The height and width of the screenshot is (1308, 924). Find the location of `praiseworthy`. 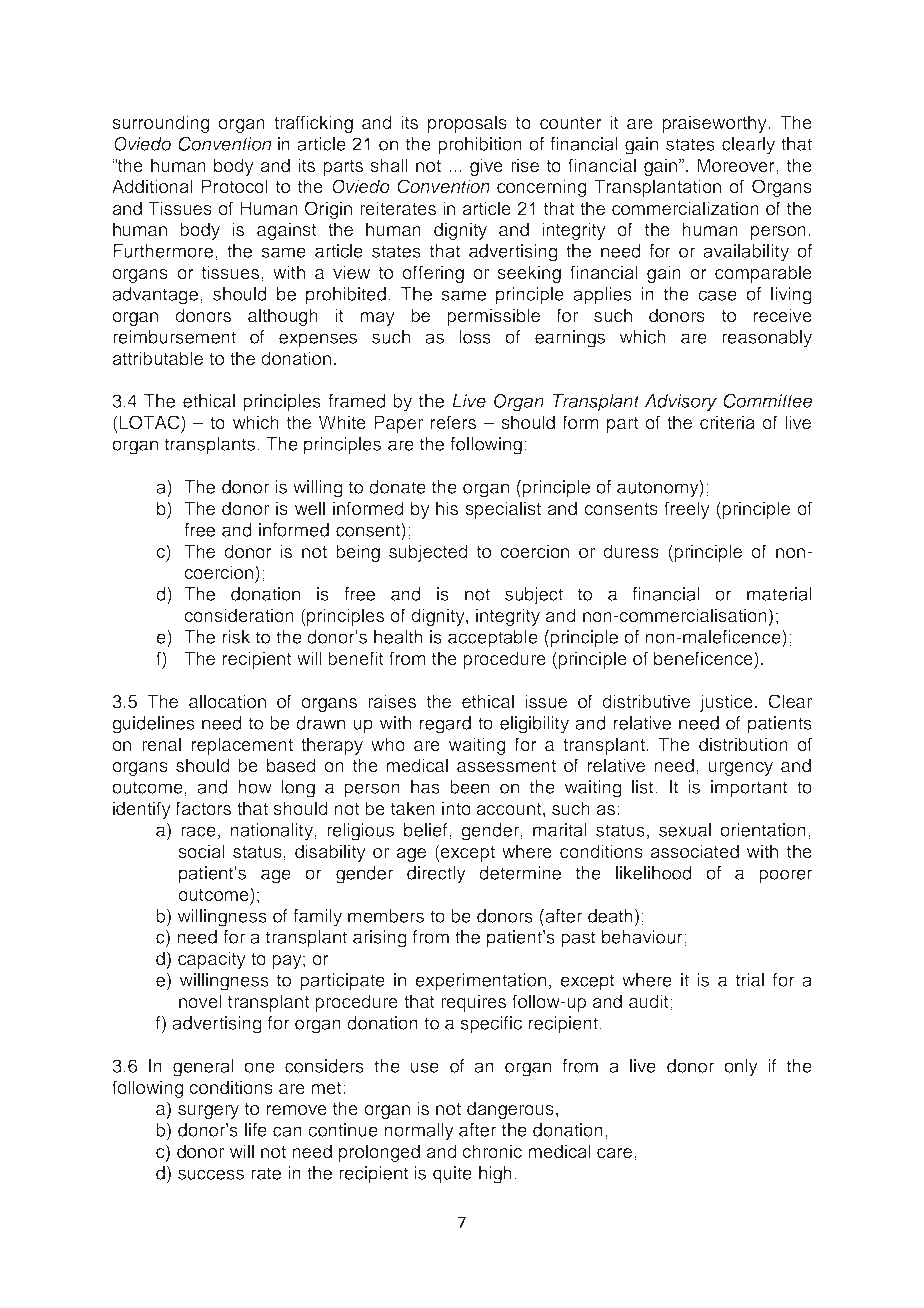

praiseworthy is located at coordinates (715, 124).
